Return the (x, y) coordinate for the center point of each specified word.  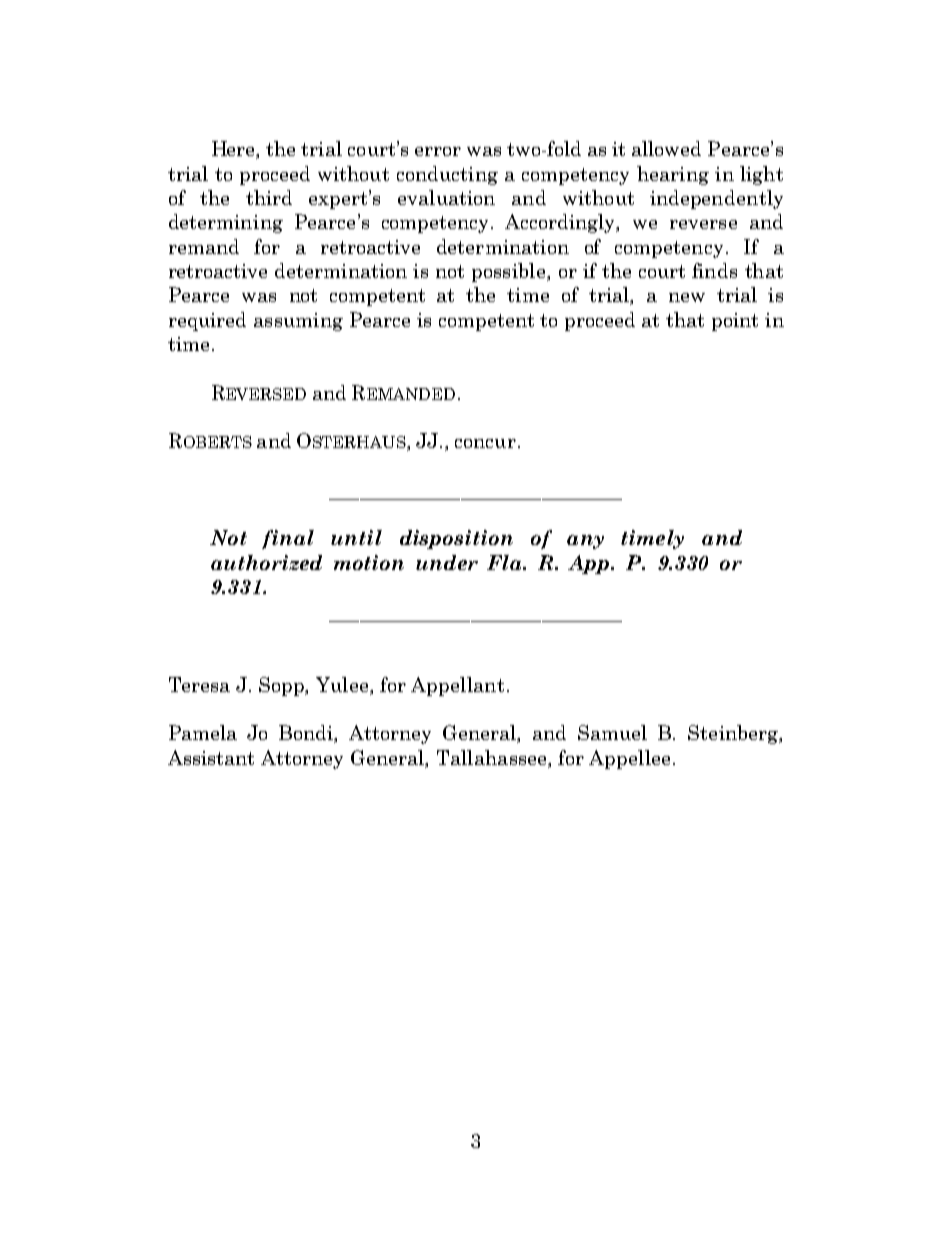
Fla (506, 562)
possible (510, 272)
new (687, 297)
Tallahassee (493, 757)
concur (485, 443)
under (447, 562)
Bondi (307, 734)
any (585, 542)
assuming (298, 322)
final (288, 539)
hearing (673, 175)
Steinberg (734, 734)
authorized (266, 562)
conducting (447, 175)
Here (235, 150)
